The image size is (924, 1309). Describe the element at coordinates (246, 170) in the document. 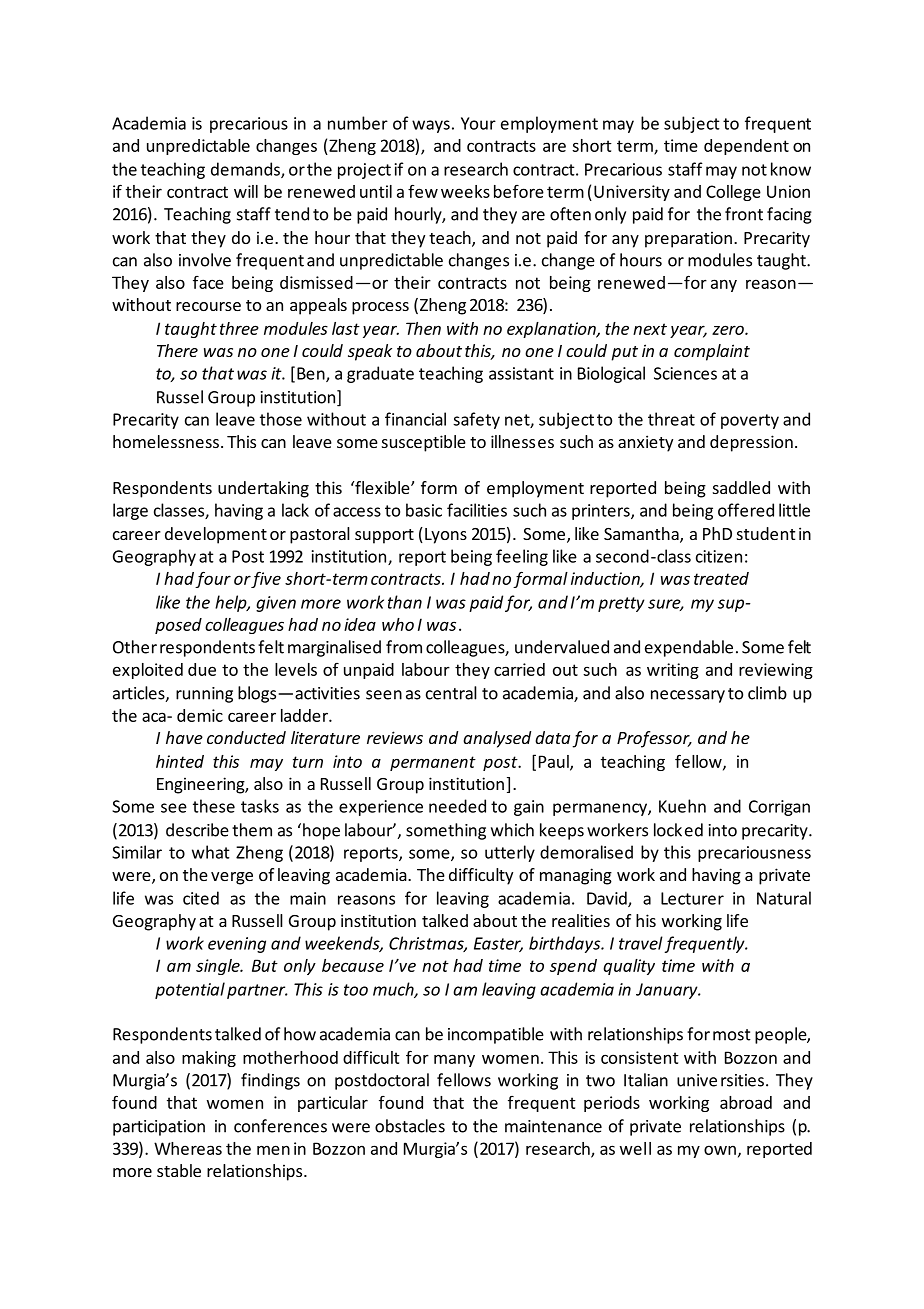

I see `demands` at that location.
